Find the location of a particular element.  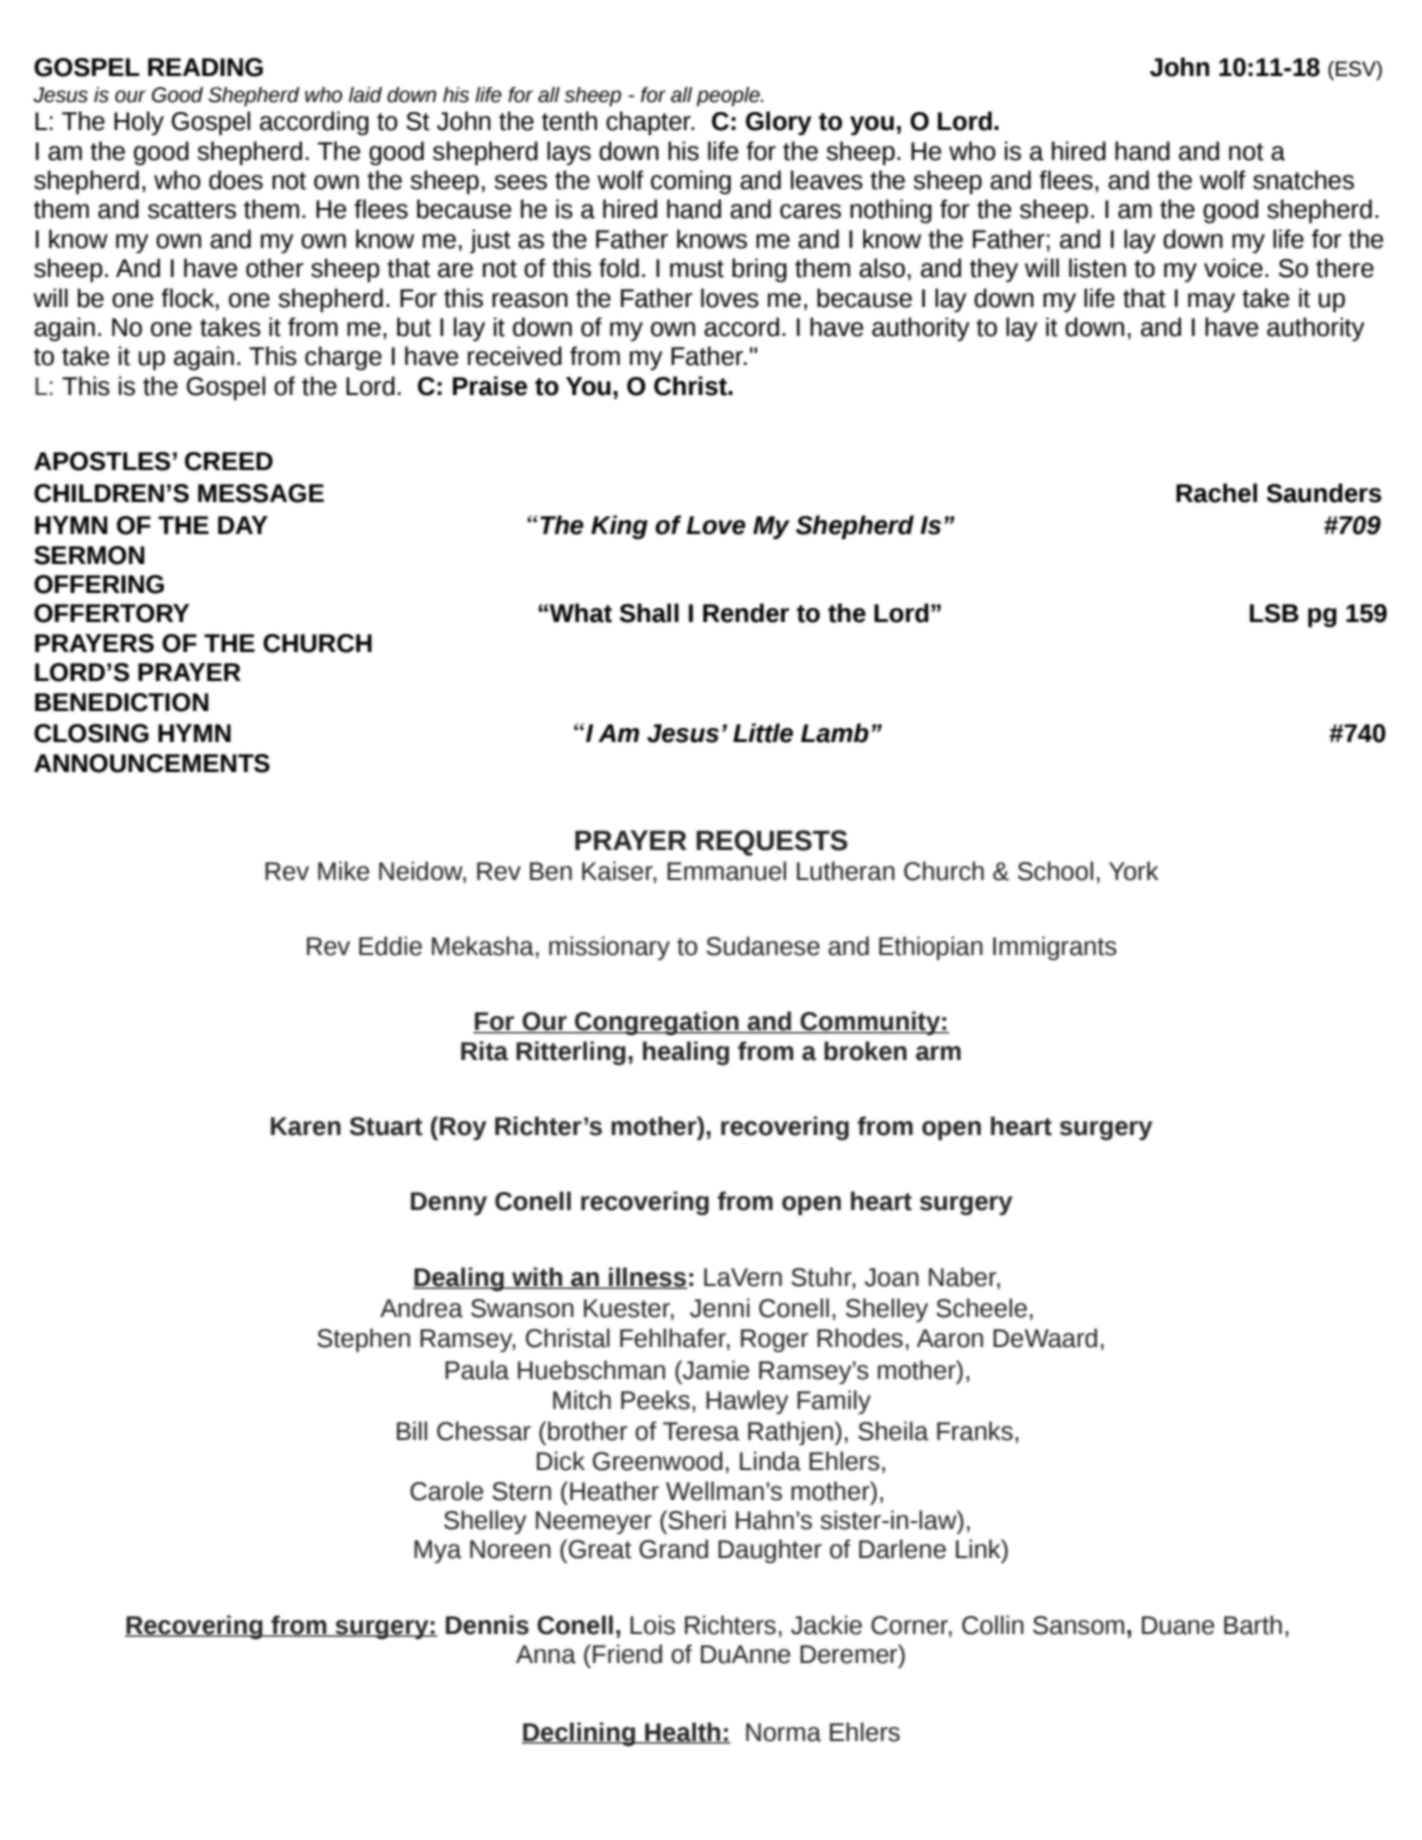

snatches is located at coordinates (1303, 180).
